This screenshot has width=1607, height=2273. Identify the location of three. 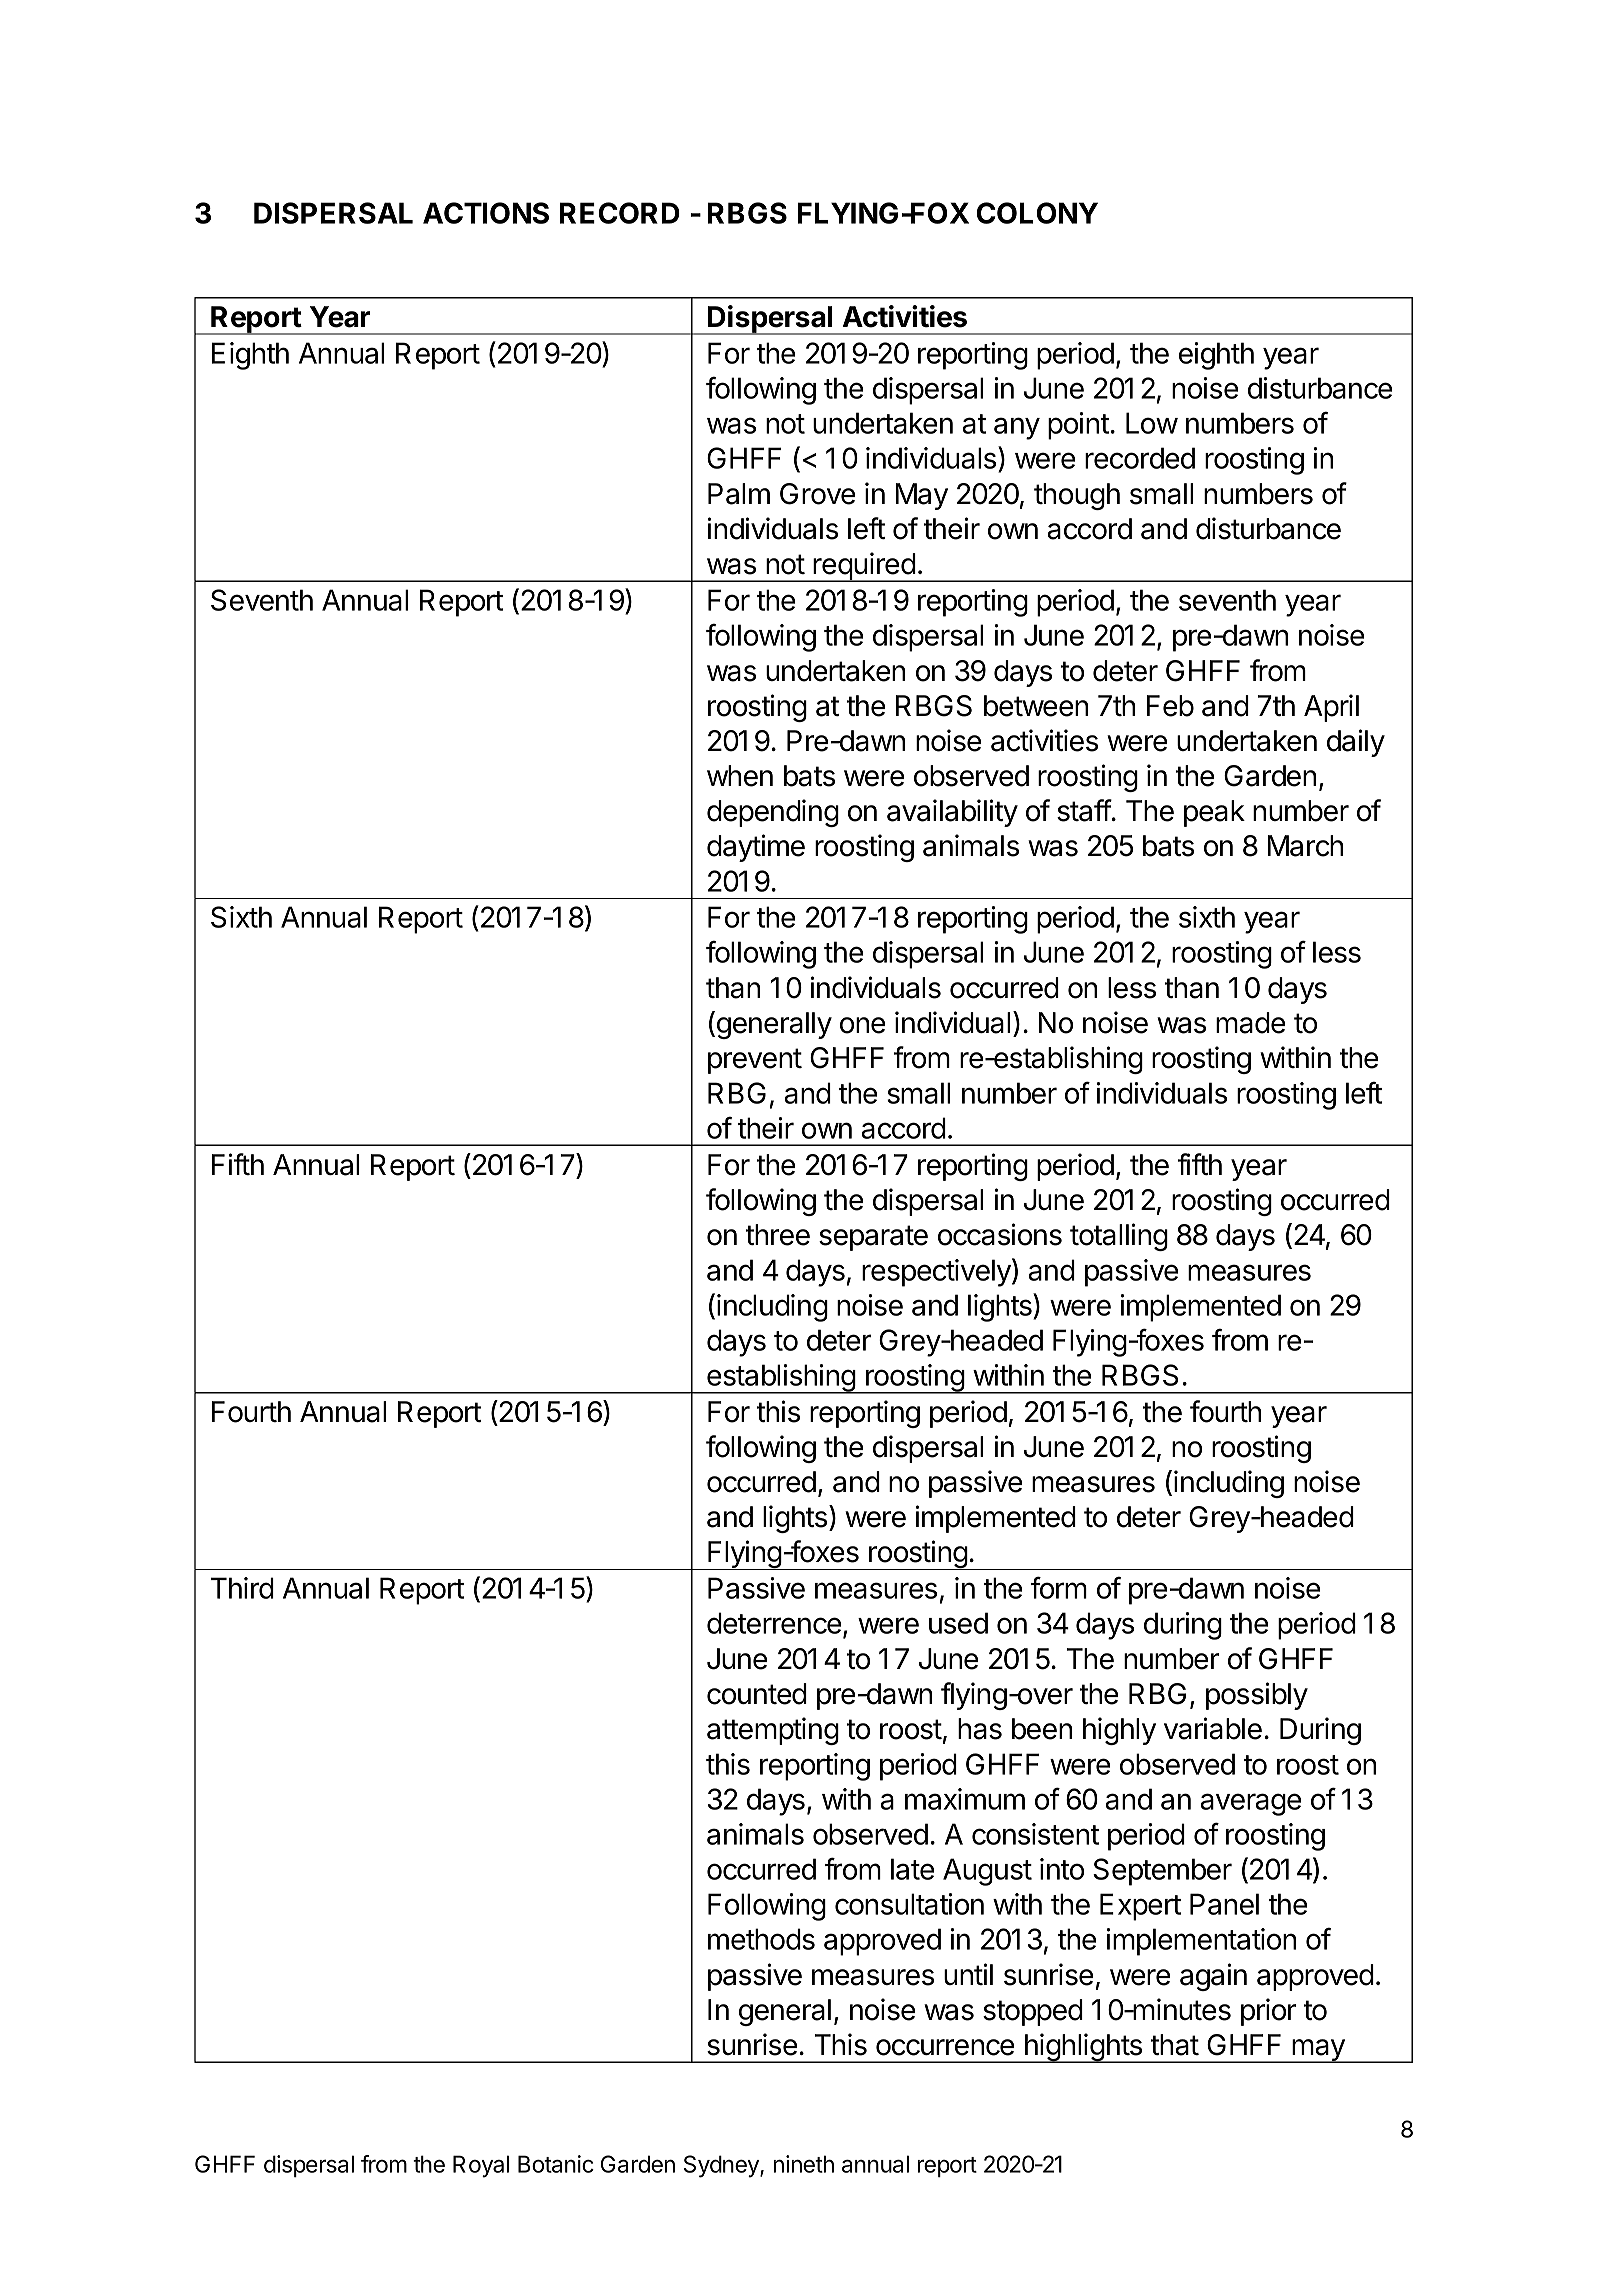
(777, 1235).
